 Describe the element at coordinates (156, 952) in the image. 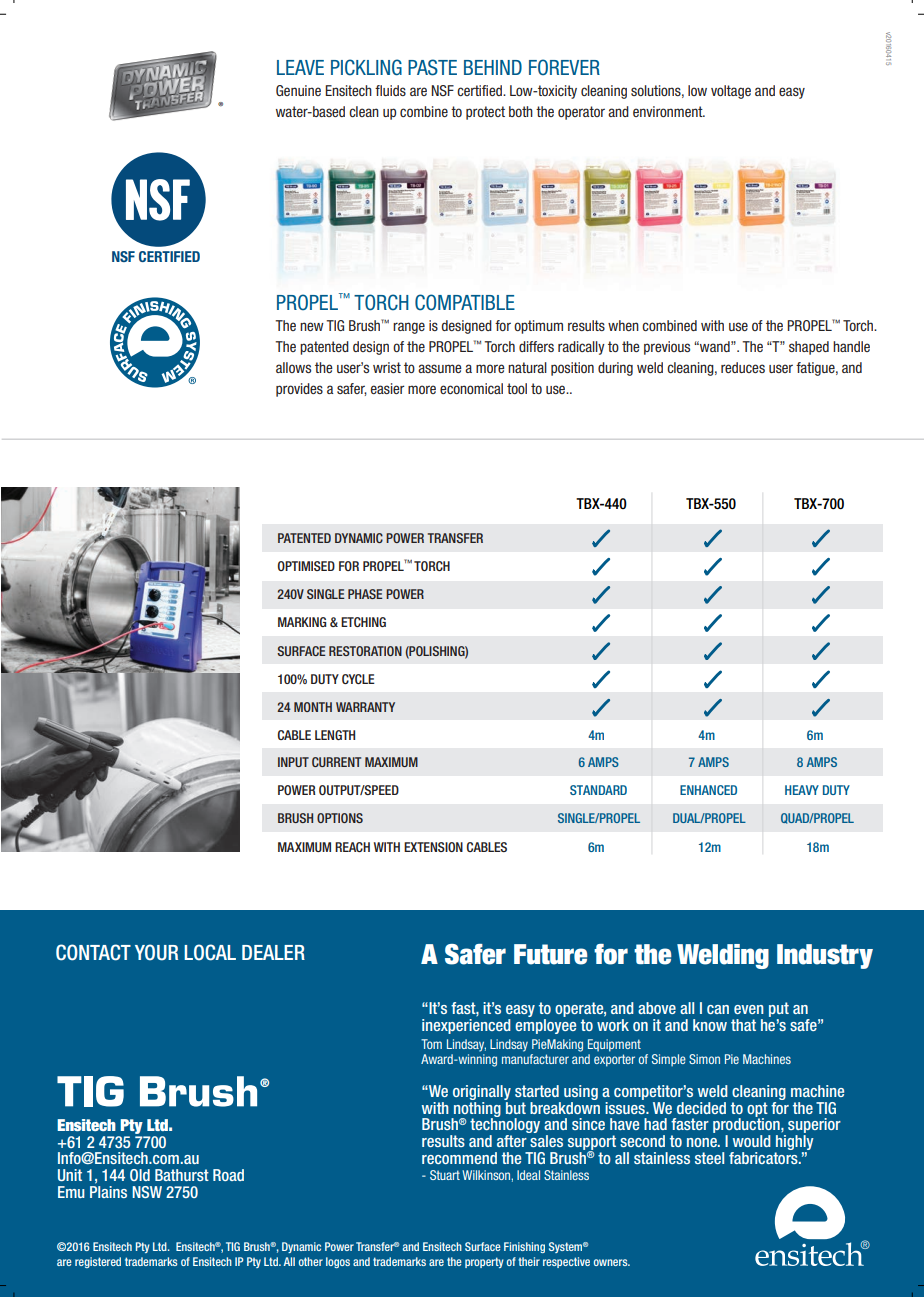

I see `YOUR` at that location.
